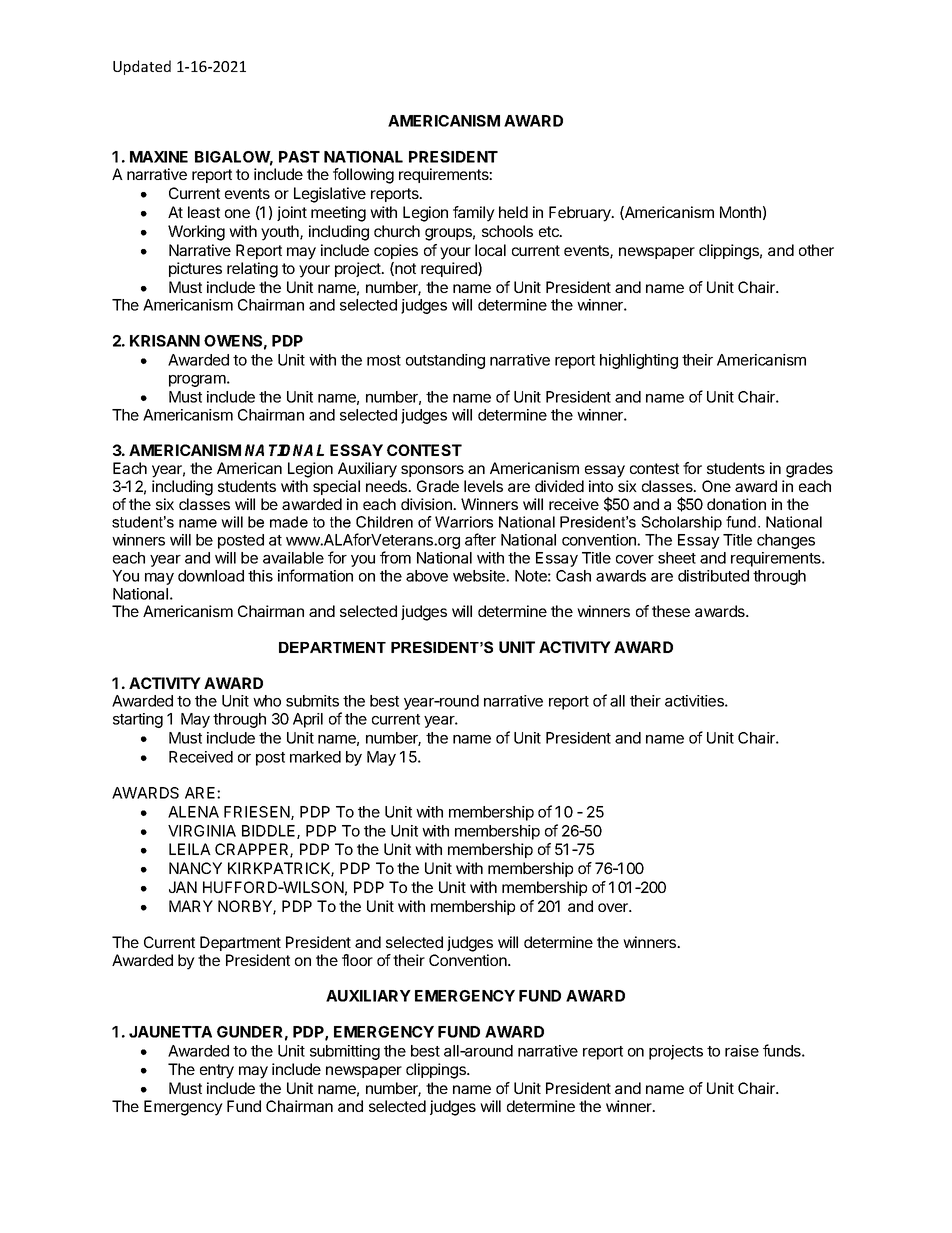 Image resolution: width=952 pixels, height=1233 pixels. I want to click on download, so click(211, 576).
